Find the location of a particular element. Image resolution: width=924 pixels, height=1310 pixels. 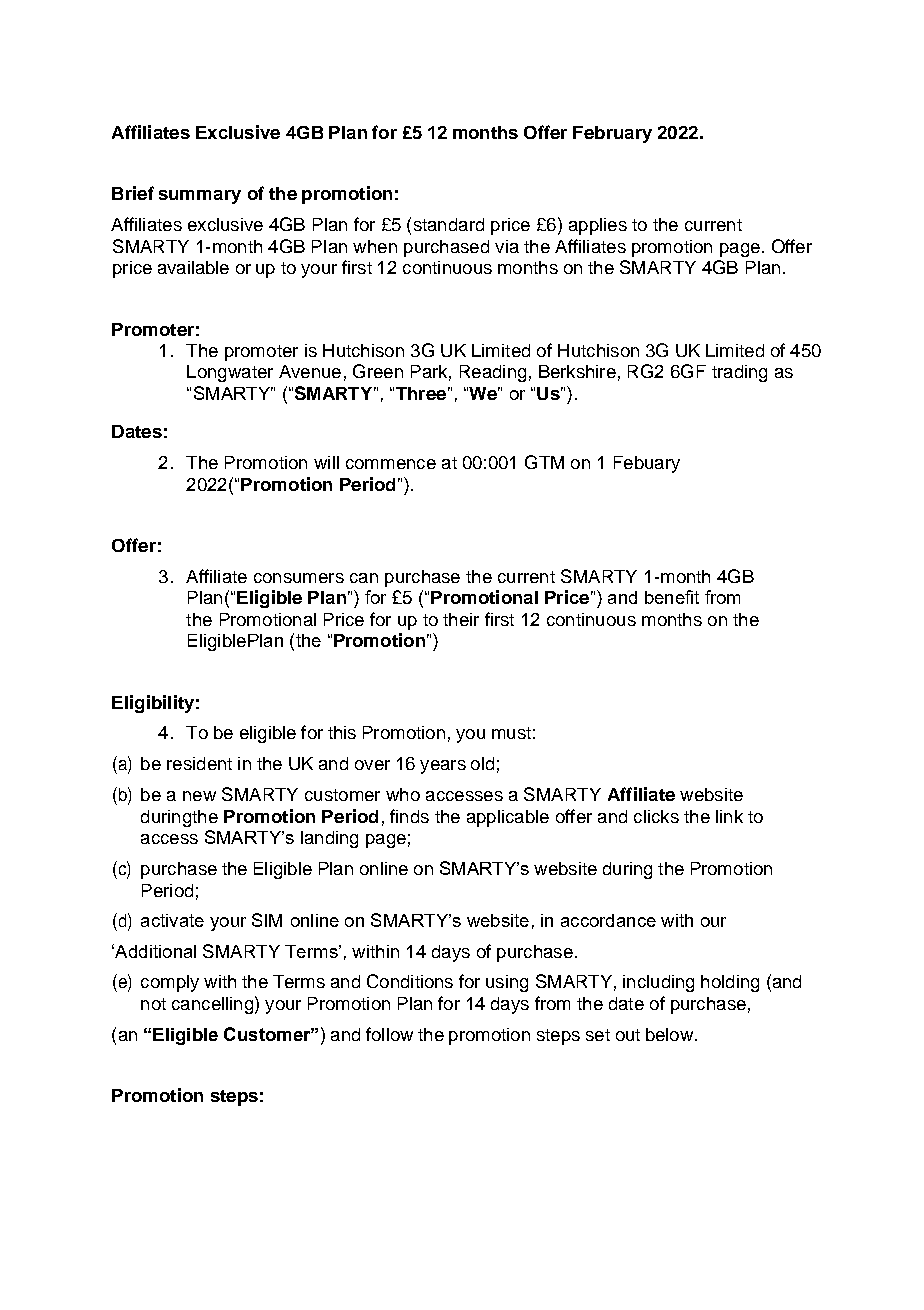

cancelling is located at coordinates (212, 1005).
